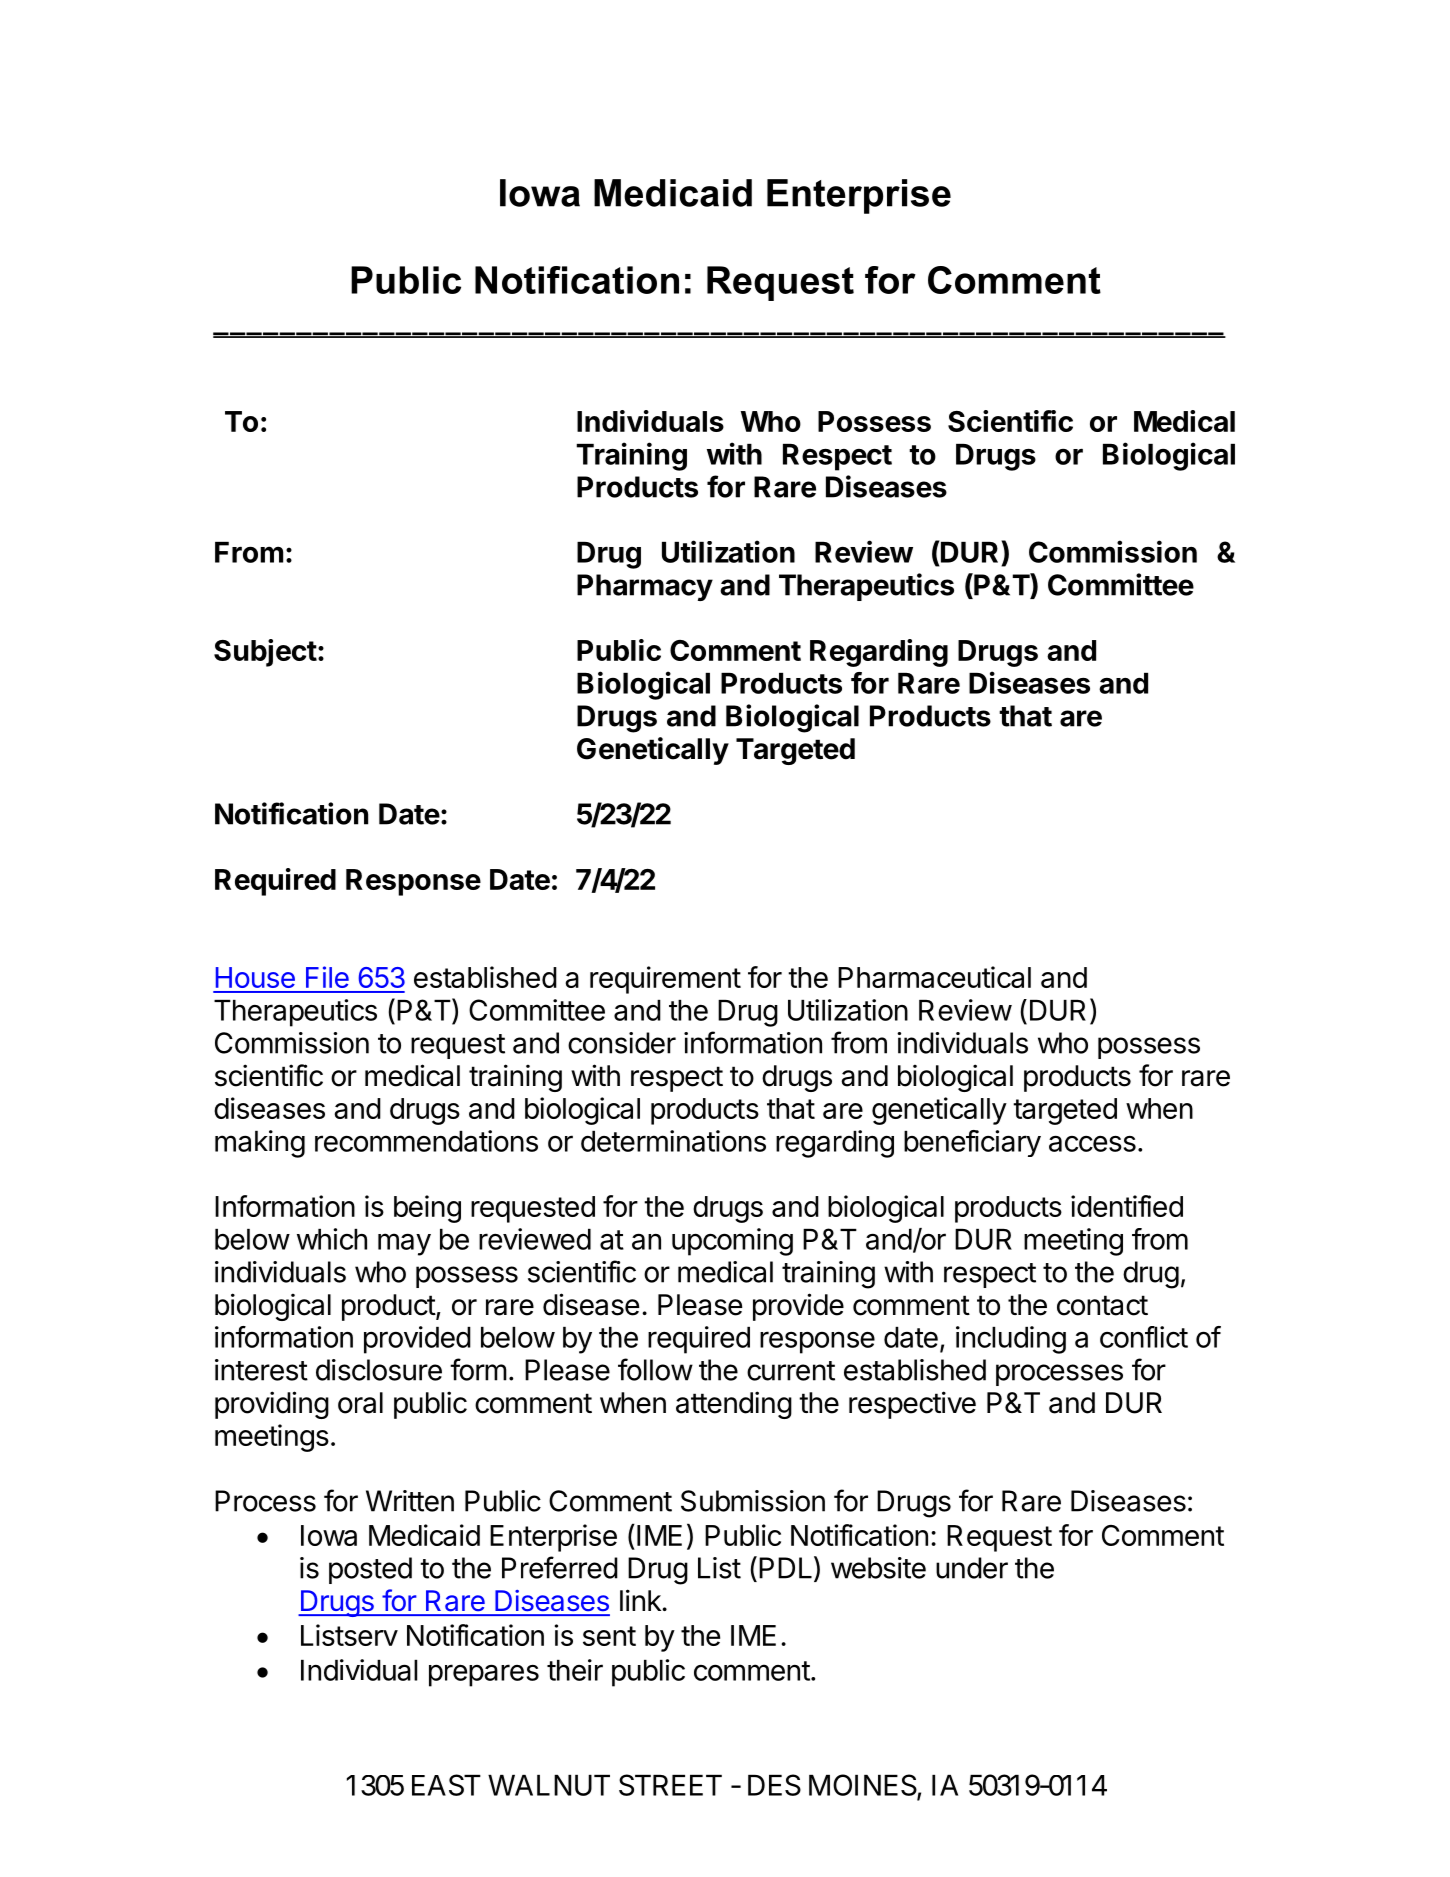 This screenshot has width=1450, height=1877. What do you see at coordinates (1092, 1144) in the screenshot?
I see `access` at bounding box center [1092, 1144].
